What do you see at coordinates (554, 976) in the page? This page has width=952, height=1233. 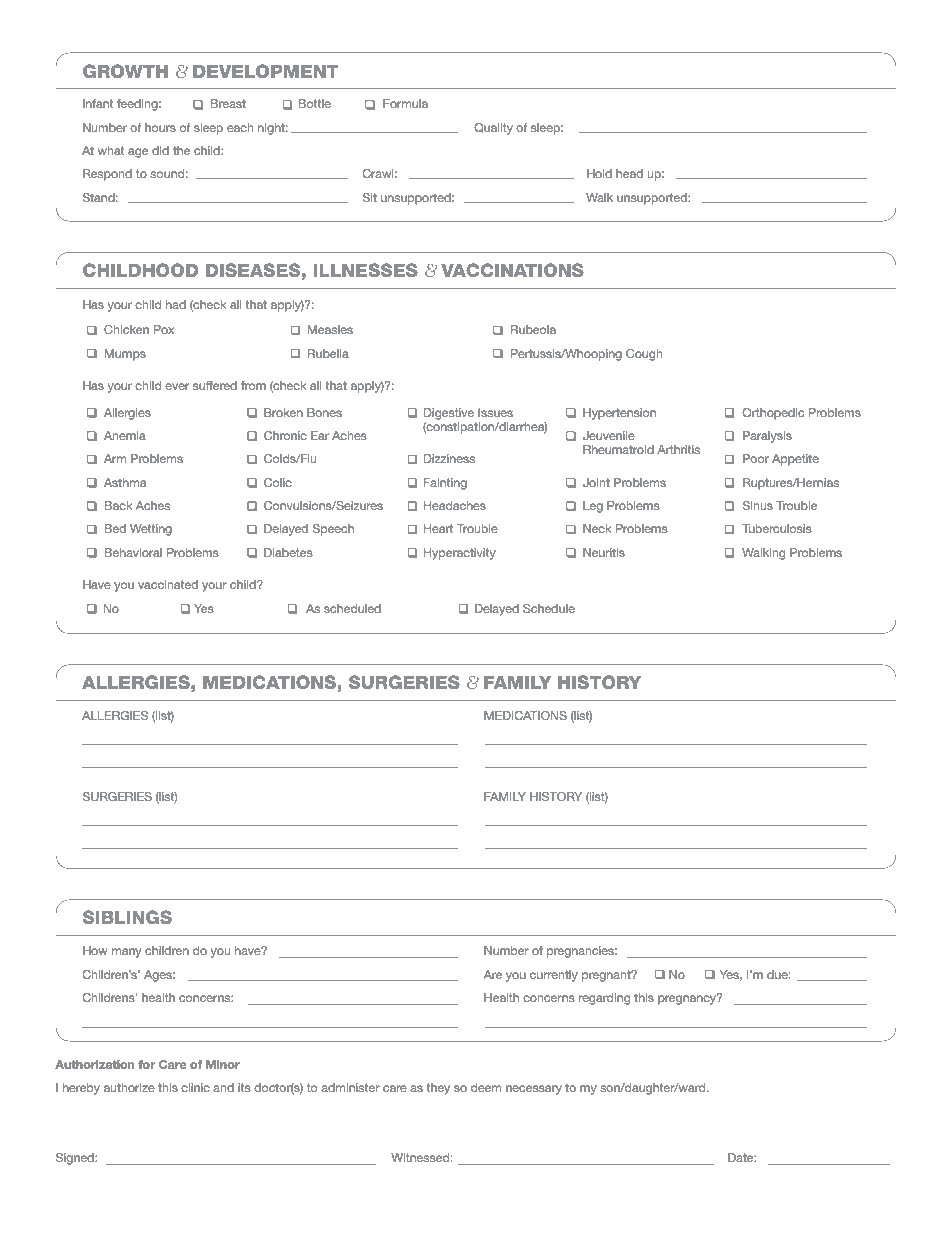 I see `currently` at bounding box center [554, 976].
